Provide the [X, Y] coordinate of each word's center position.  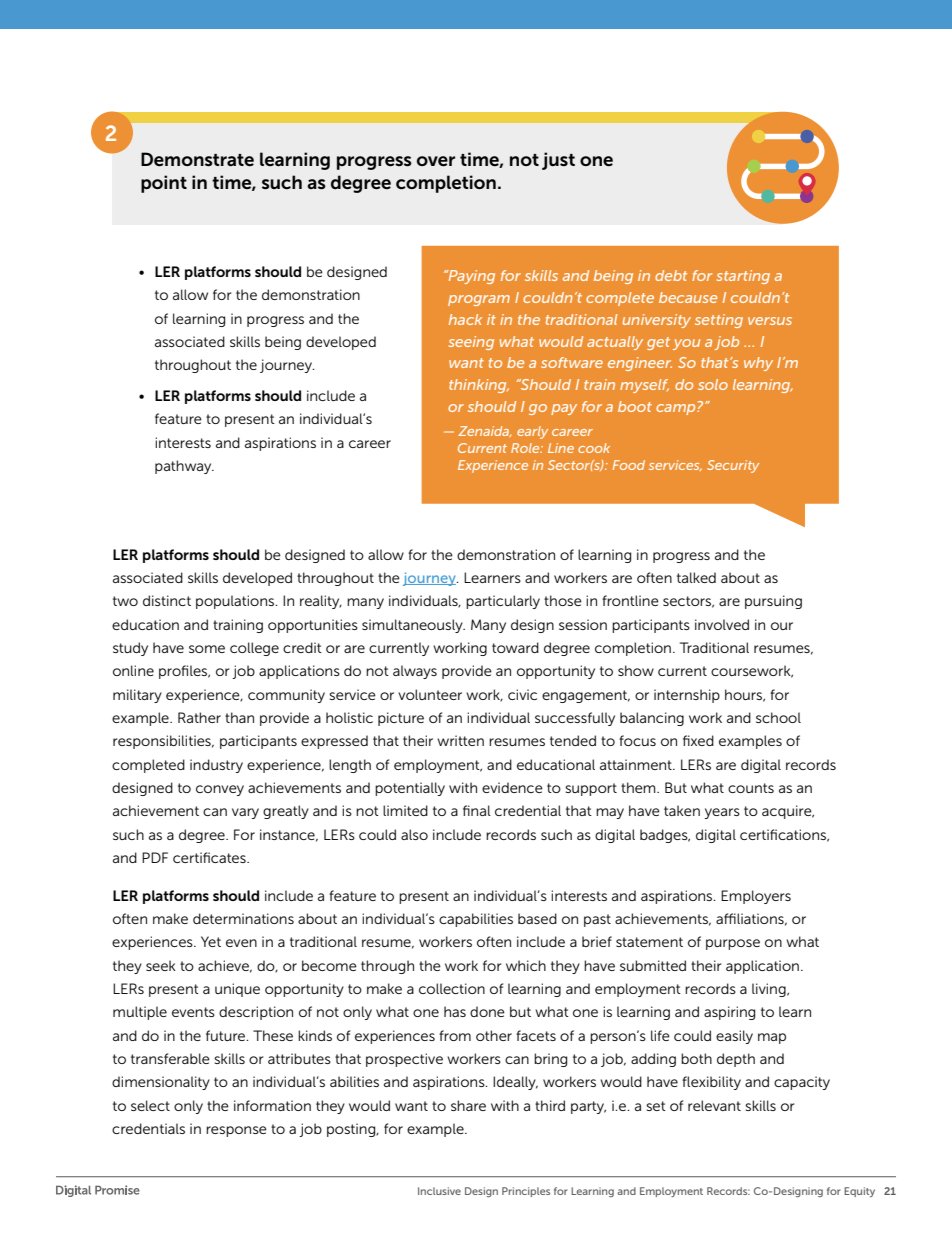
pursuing [773, 602]
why [758, 364]
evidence [512, 787]
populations [236, 602]
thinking [479, 386]
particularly [503, 602]
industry [216, 766]
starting [743, 277]
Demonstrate [197, 159]
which [526, 965]
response [236, 1131]
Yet [211, 941]
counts [751, 788]
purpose [733, 944]
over [436, 161]
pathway [184, 467]
